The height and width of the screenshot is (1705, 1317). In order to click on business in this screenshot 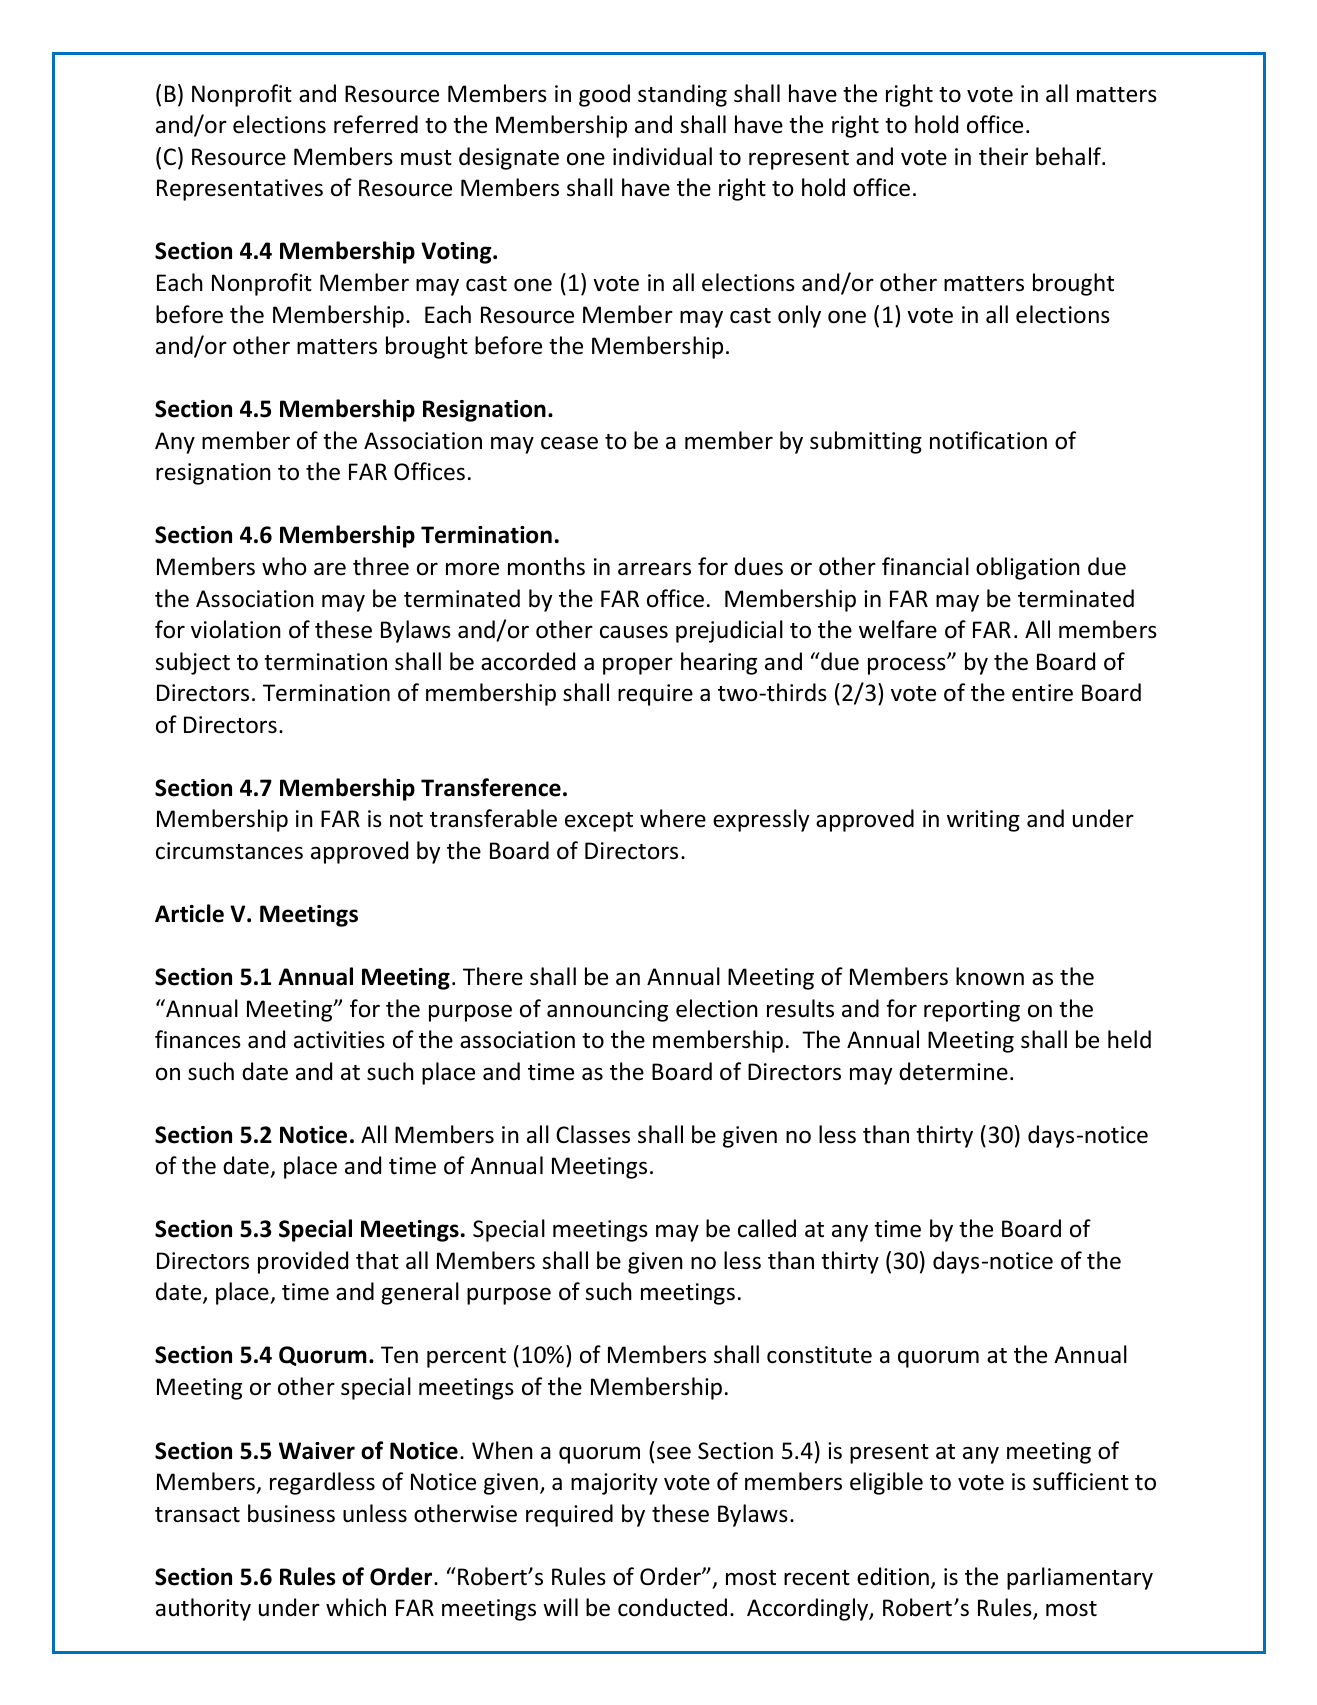, I will do `click(291, 1513)`.
